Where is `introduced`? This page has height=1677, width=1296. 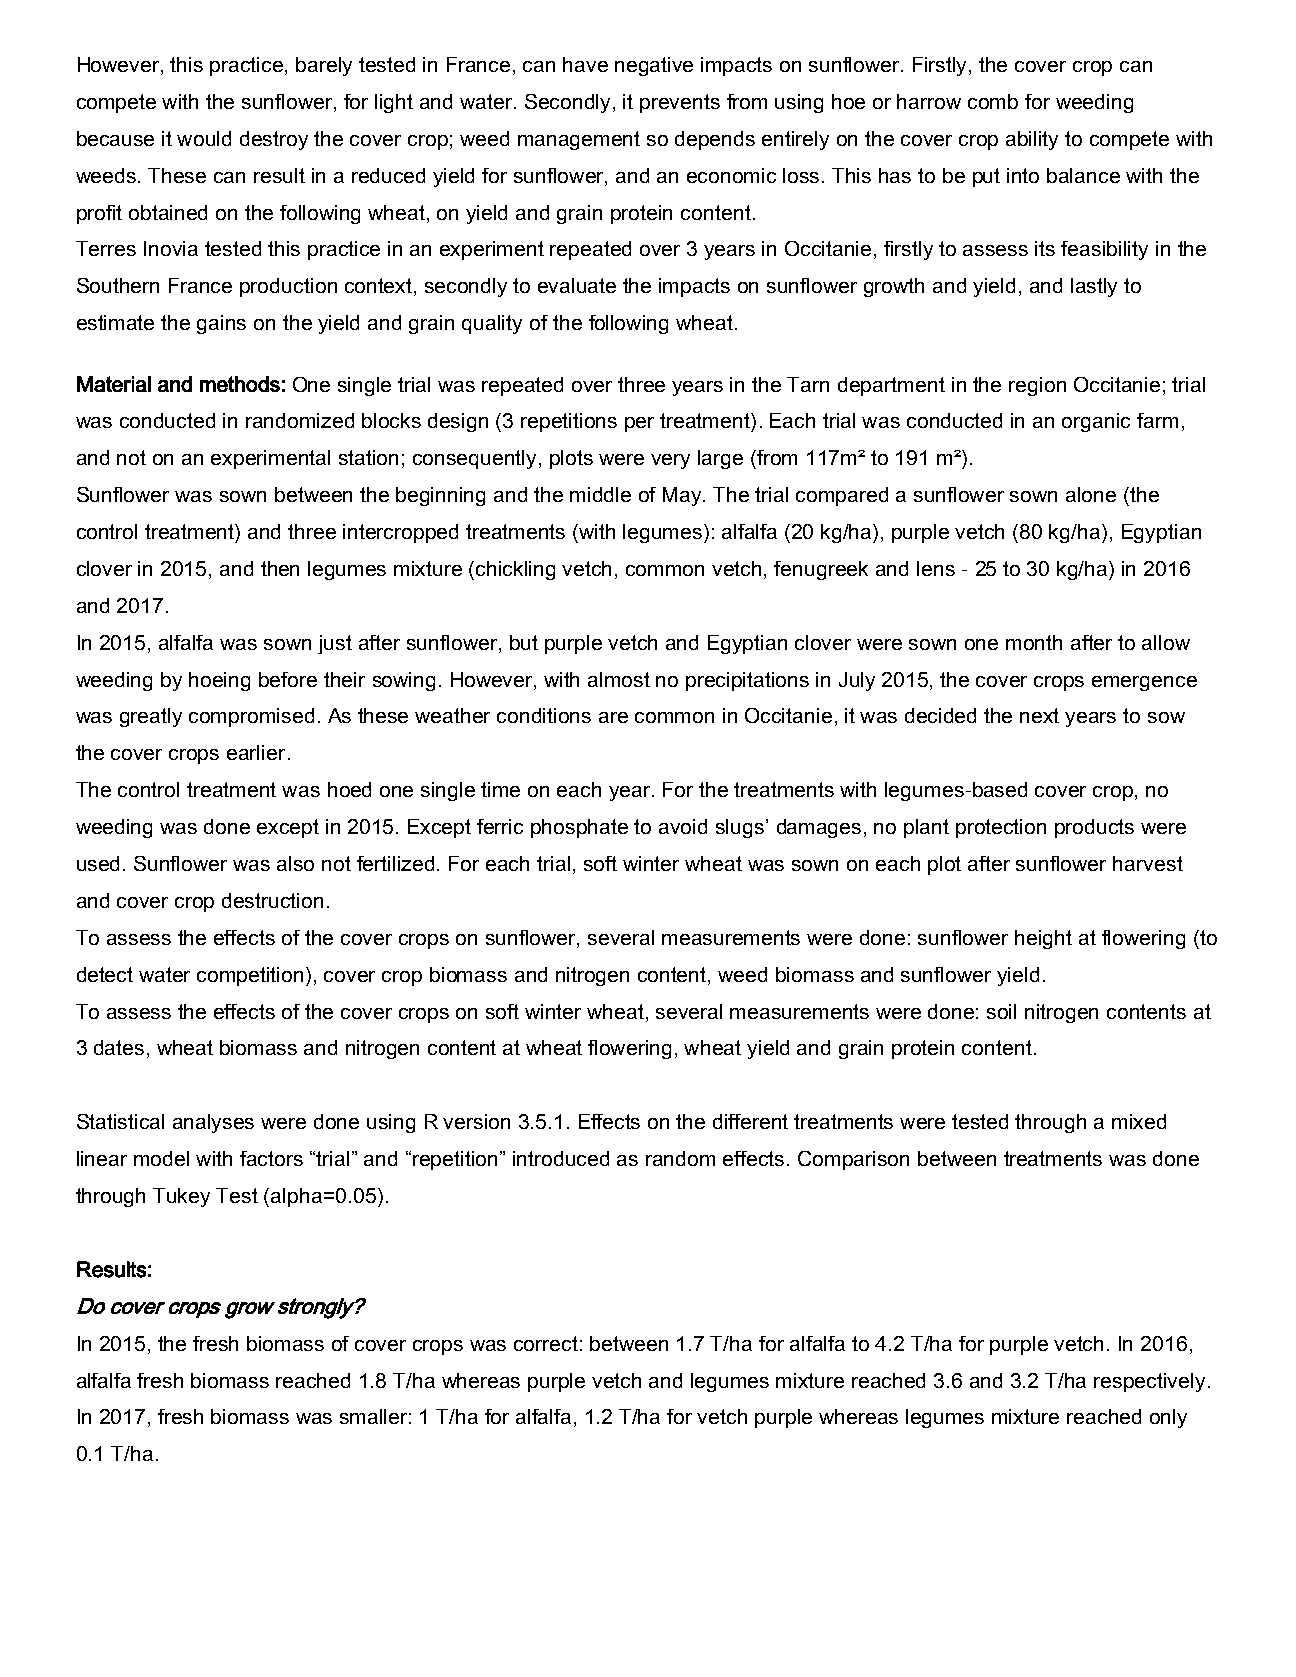 introduced is located at coordinates (561, 1158).
